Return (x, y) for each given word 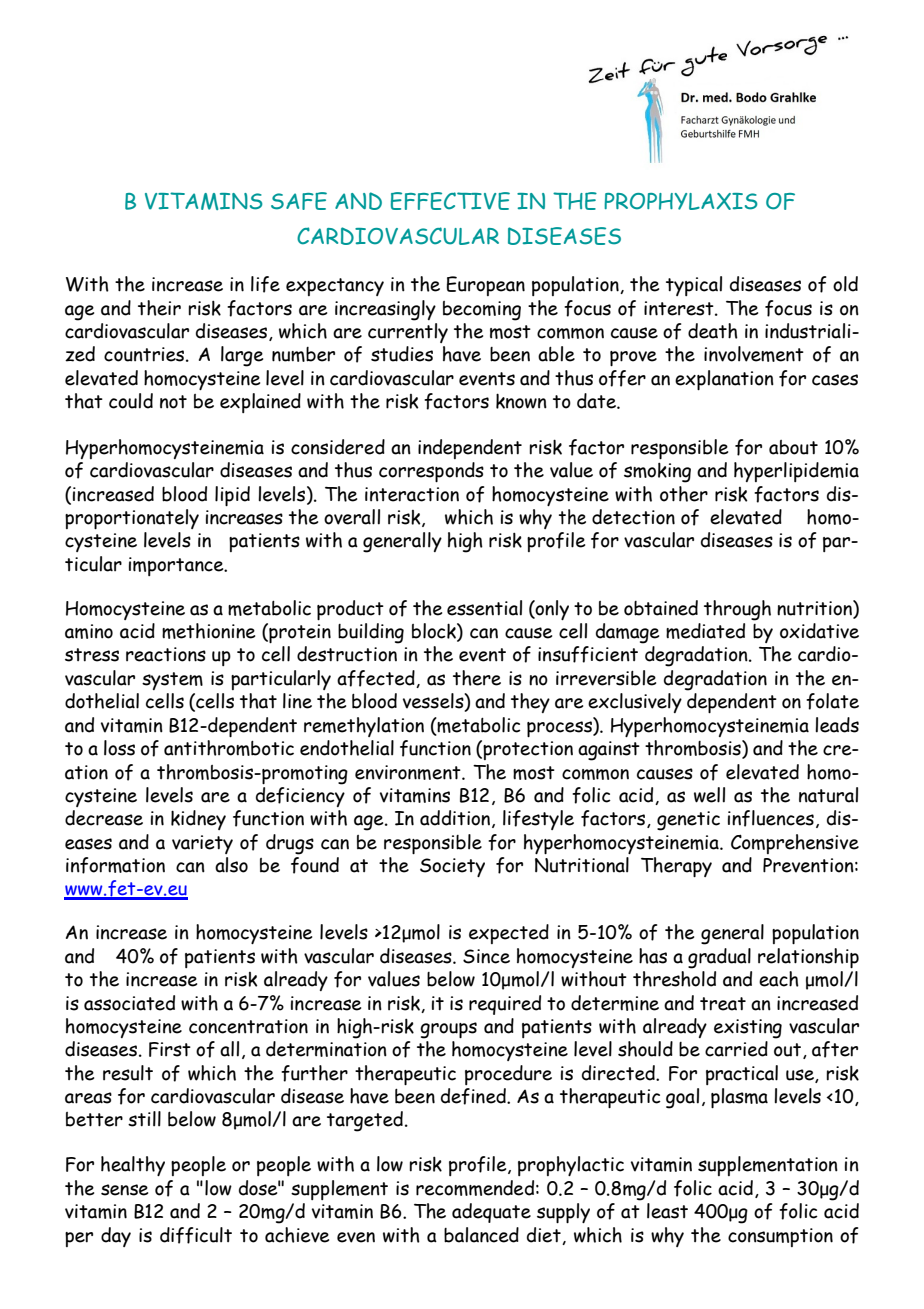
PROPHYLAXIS (681, 201)
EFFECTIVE (450, 201)
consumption (780, 1237)
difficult (196, 1235)
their (159, 308)
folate (832, 701)
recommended (475, 1188)
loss (119, 748)
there (477, 678)
